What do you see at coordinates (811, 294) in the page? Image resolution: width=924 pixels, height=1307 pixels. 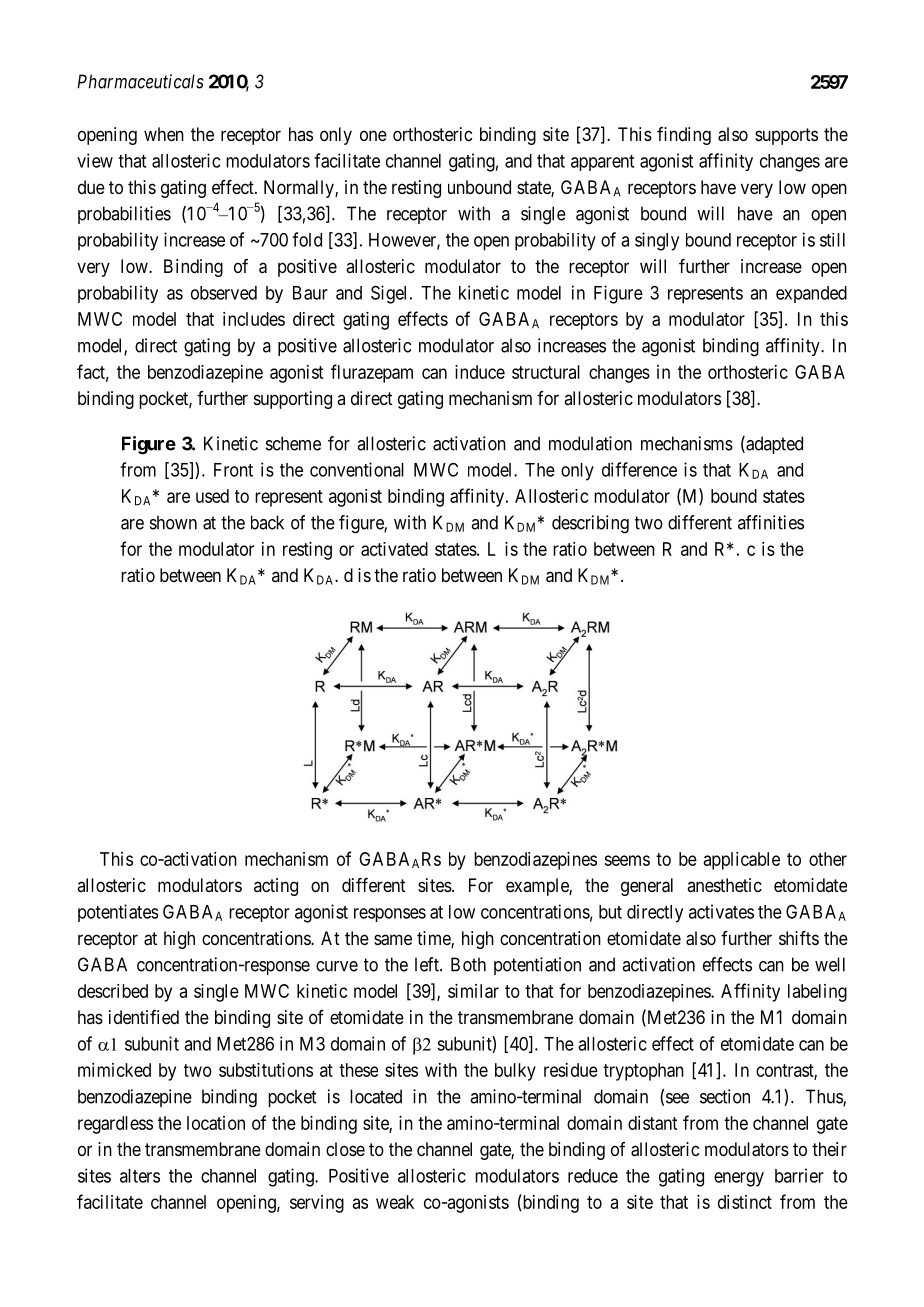 I see `expanded` at bounding box center [811, 294].
